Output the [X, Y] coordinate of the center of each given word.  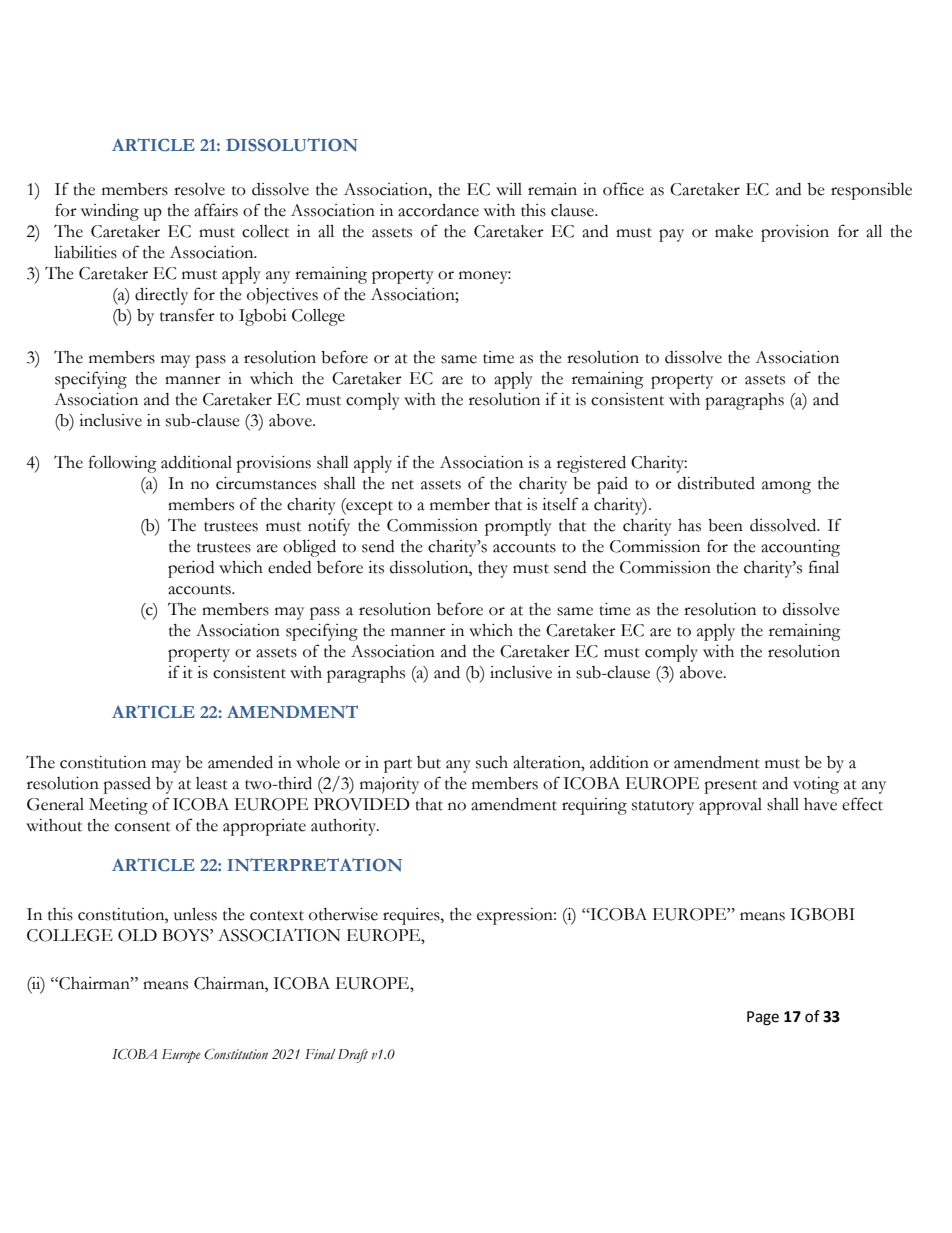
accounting [800, 548]
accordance [438, 210]
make [734, 231]
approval [730, 806]
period [191, 569]
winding [110, 212]
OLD [137, 935]
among [786, 487]
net [402, 485]
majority [389, 785]
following [123, 464]
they [493, 569]
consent [143, 827]
